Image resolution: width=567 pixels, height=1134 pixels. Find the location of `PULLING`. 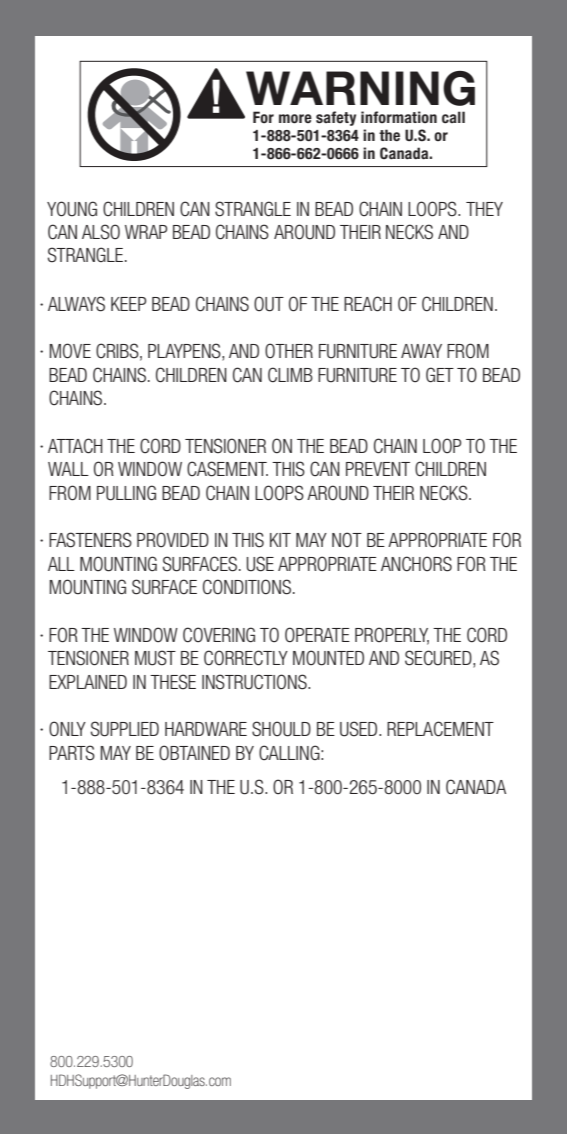

PULLING is located at coordinates (126, 493).
